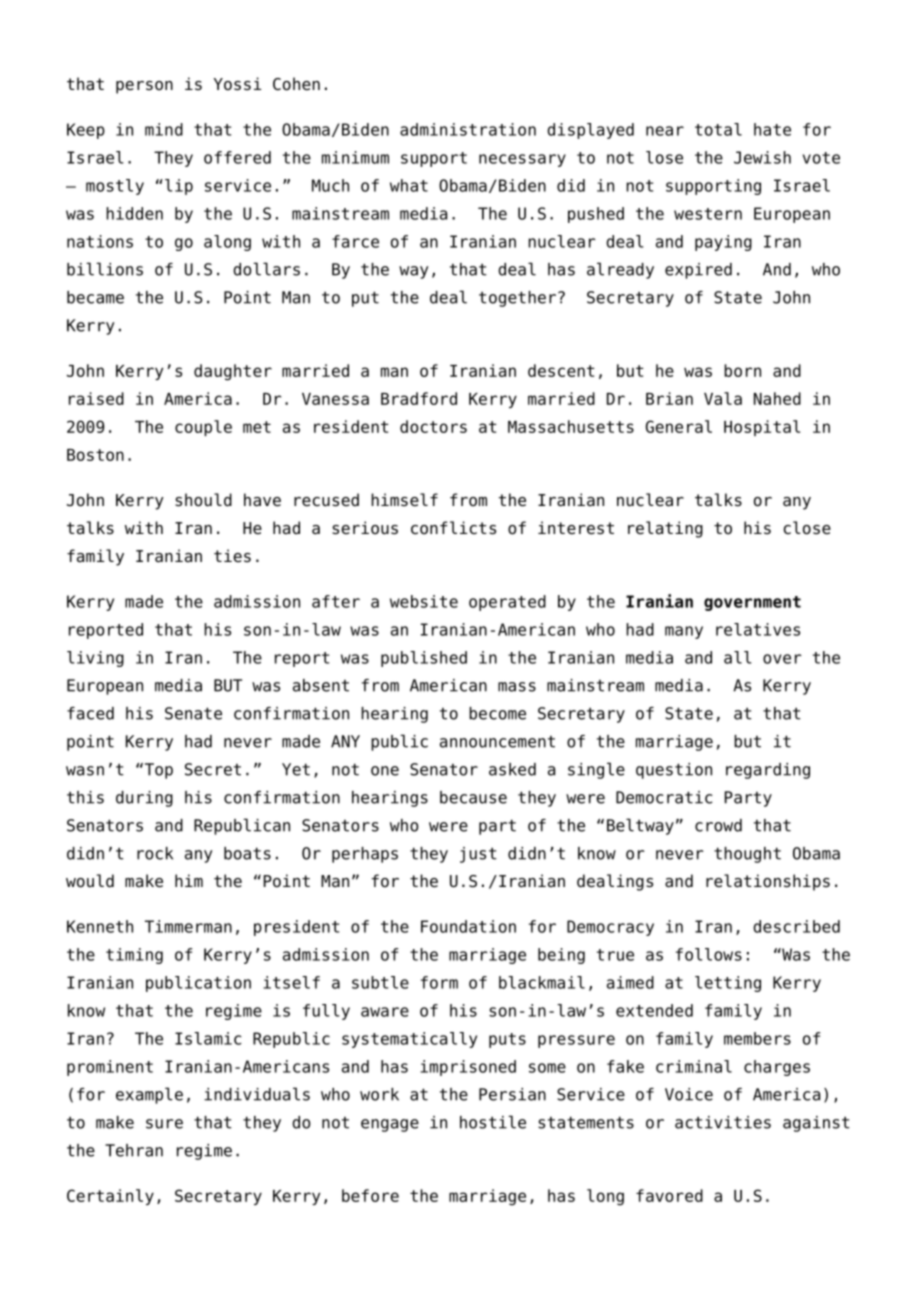 The width and height of the screenshot is (924, 1308). What do you see at coordinates (164, 129) in the screenshot?
I see `mind` at bounding box center [164, 129].
